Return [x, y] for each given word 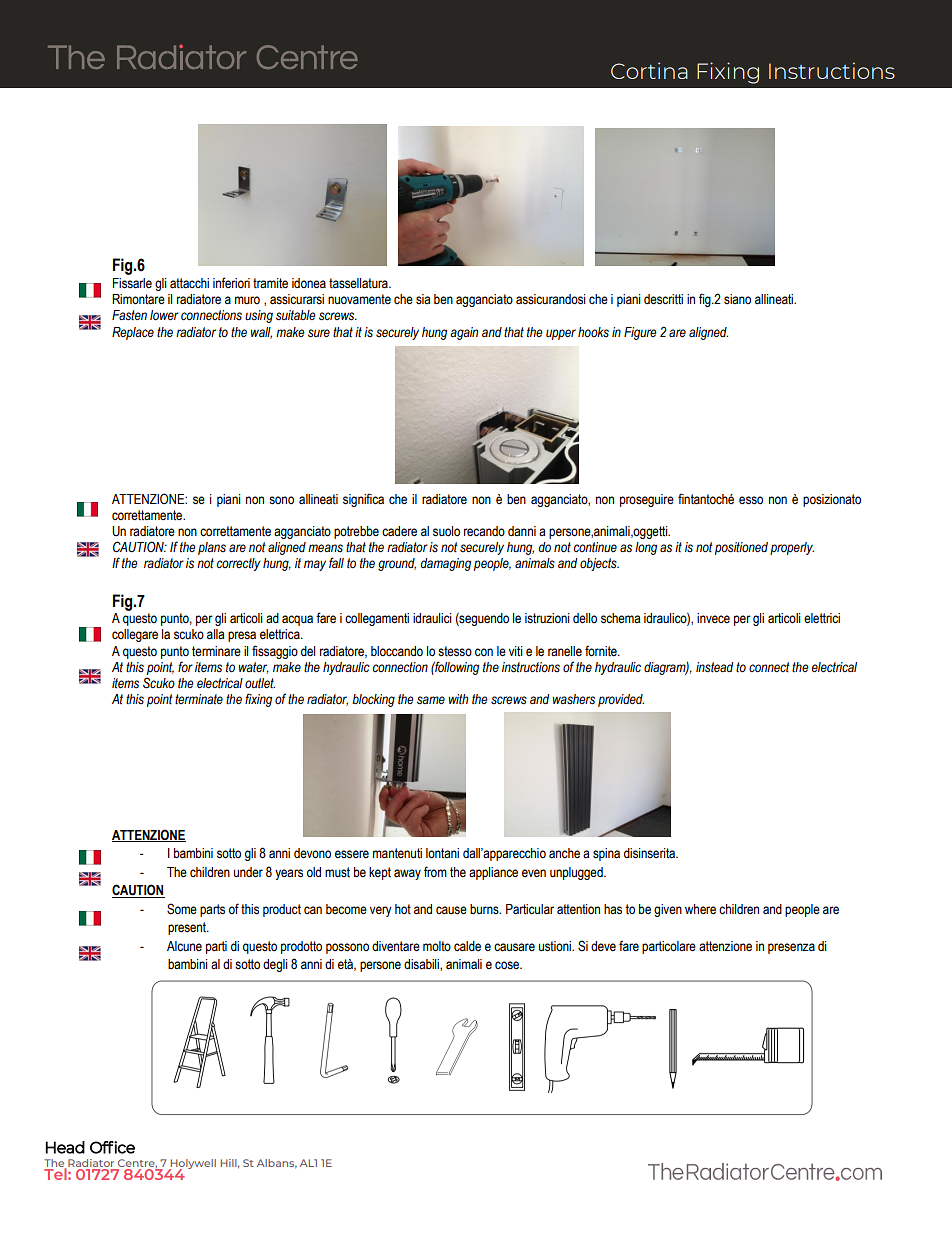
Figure [640, 333]
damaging [446, 564]
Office [112, 1147]
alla [215, 634]
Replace [133, 333]
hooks [593, 332]
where [700, 909]
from [435, 871]
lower [164, 315]
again [464, 333]
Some [182, 909]
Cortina [649, 70]
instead [715, 667]
